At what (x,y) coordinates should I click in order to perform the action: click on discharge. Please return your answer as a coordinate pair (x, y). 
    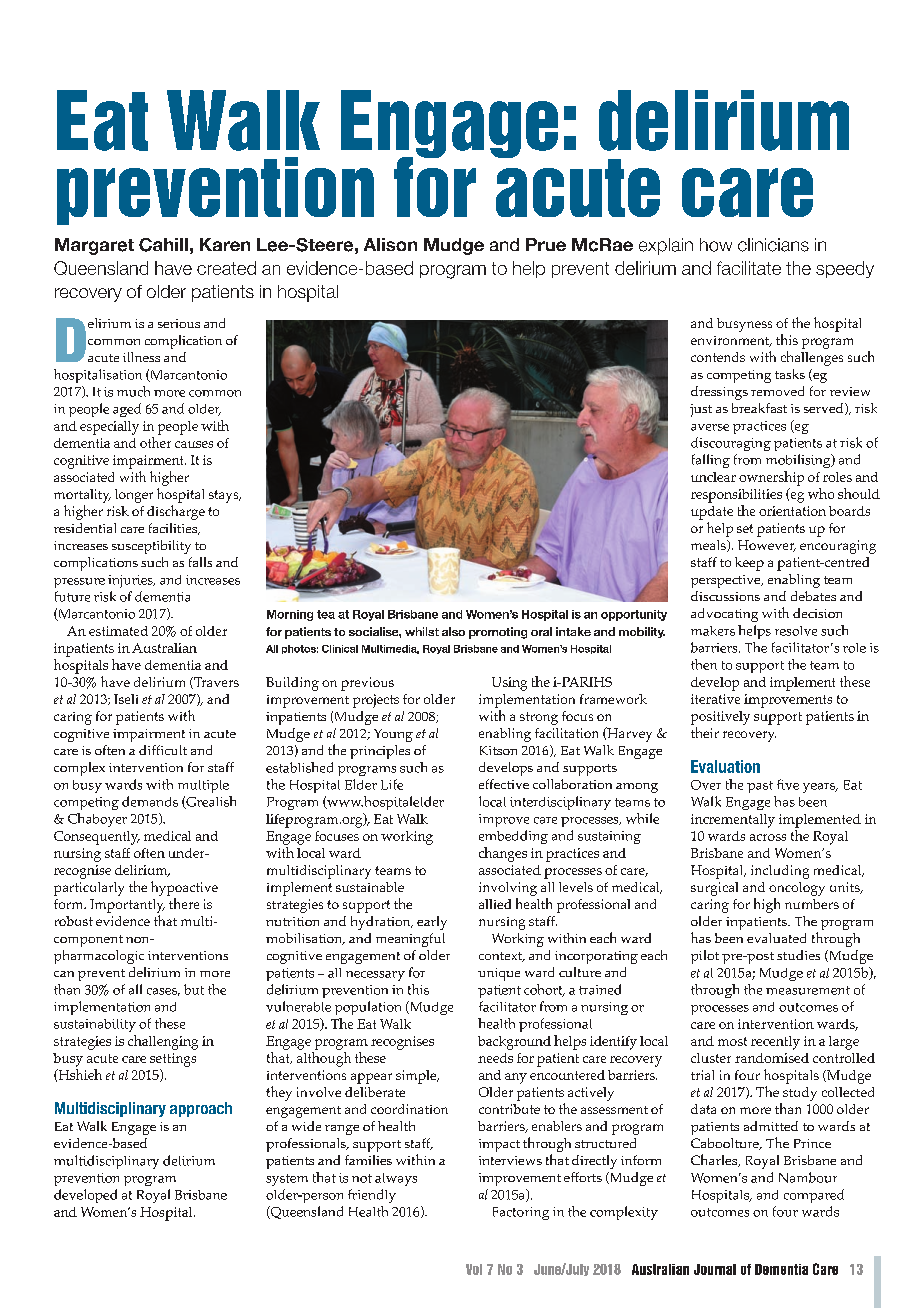
    Looking at the image, I should click on (176, 512).
